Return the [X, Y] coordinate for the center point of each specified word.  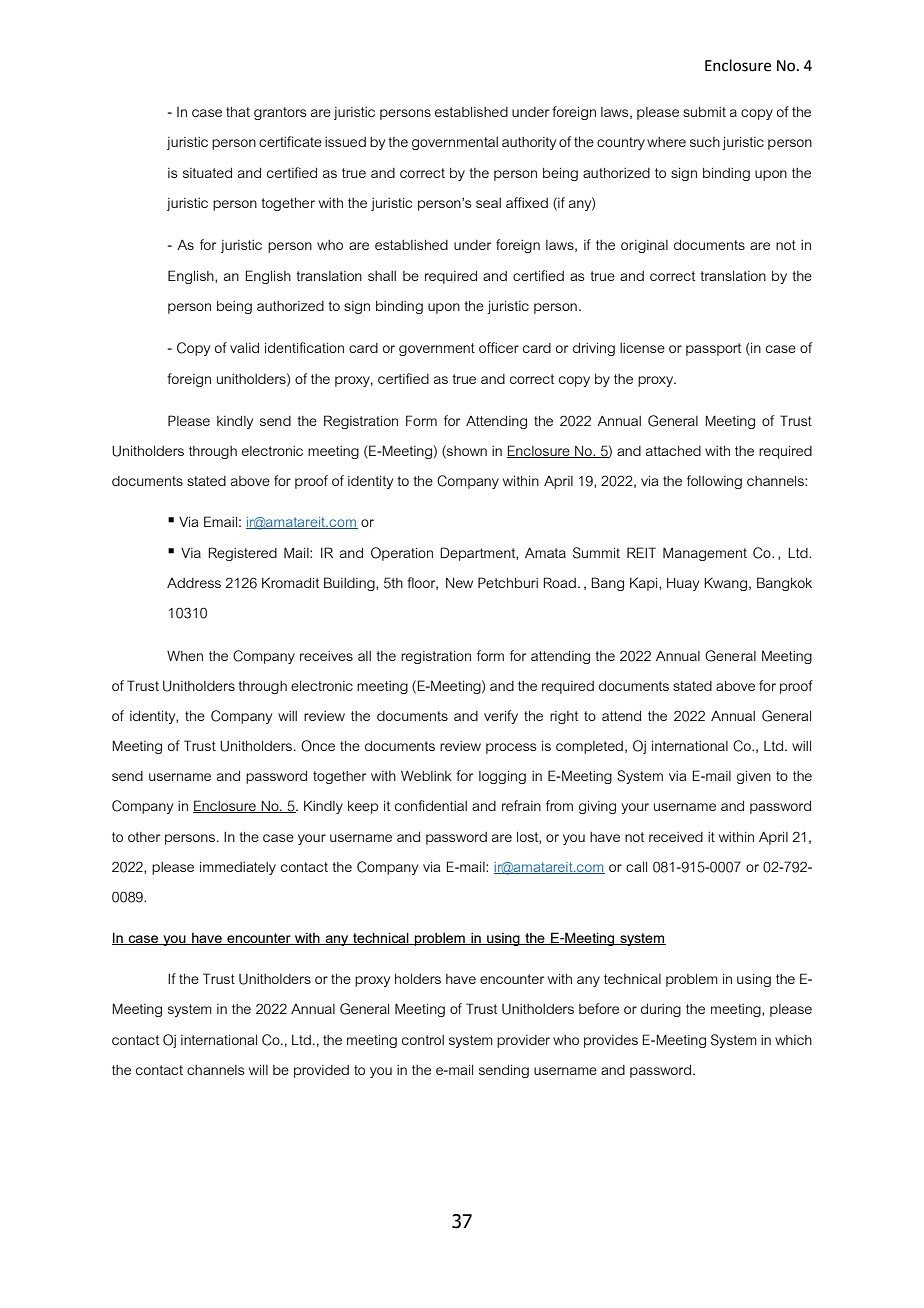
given [754, 777]
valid [244, 348]
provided [321, 1071]
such [705, 142]
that [238, 112]
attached [673, 451]
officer [499, 347]
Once [318, 746]
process [511, 748]
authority [529, 143]
